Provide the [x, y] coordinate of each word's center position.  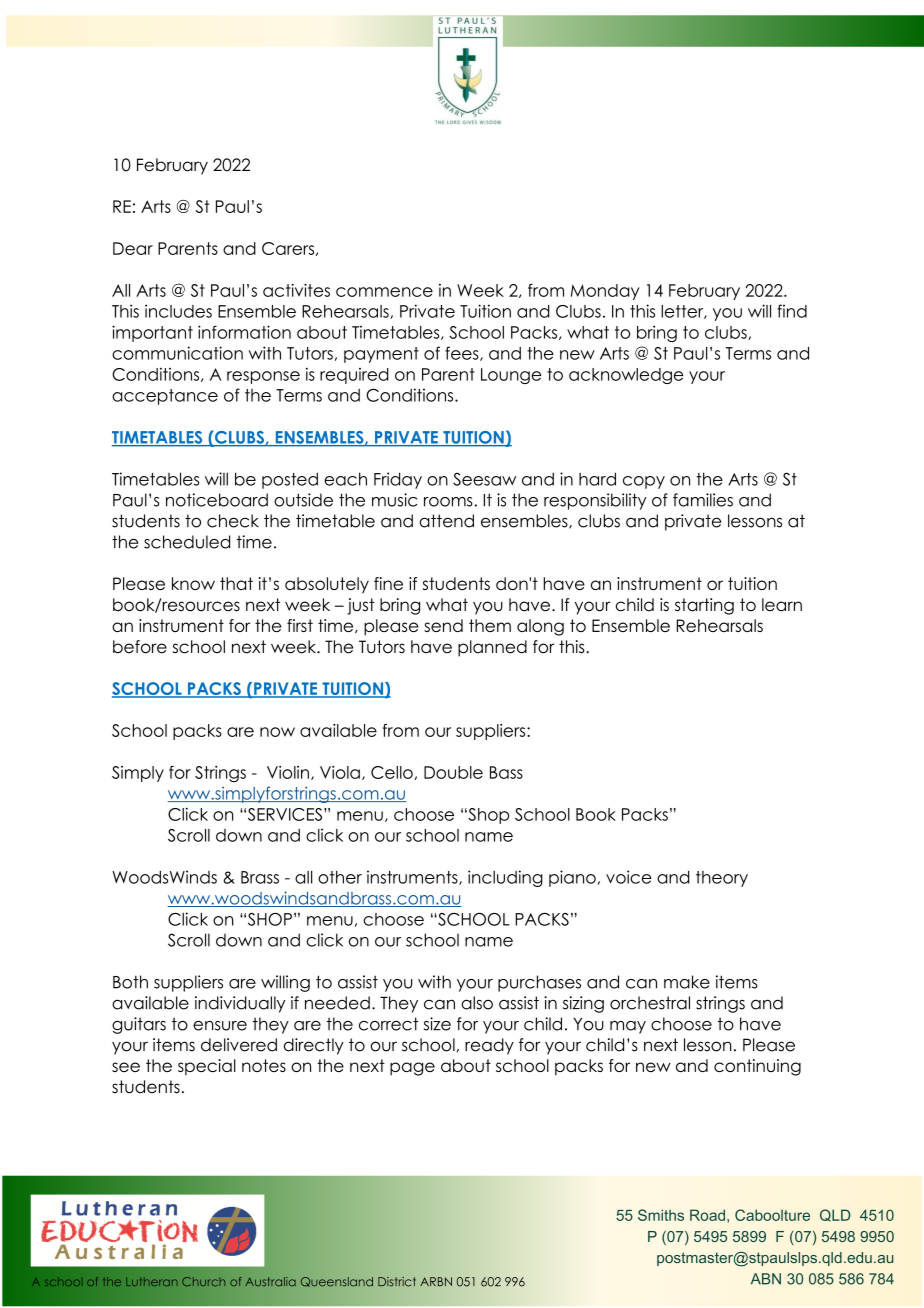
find [792, 311]
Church [203, 1281]
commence [384, 292]
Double [453, 772]
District [397, 1282]
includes [178, 311]
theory [722, 879]
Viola [340, 772]
